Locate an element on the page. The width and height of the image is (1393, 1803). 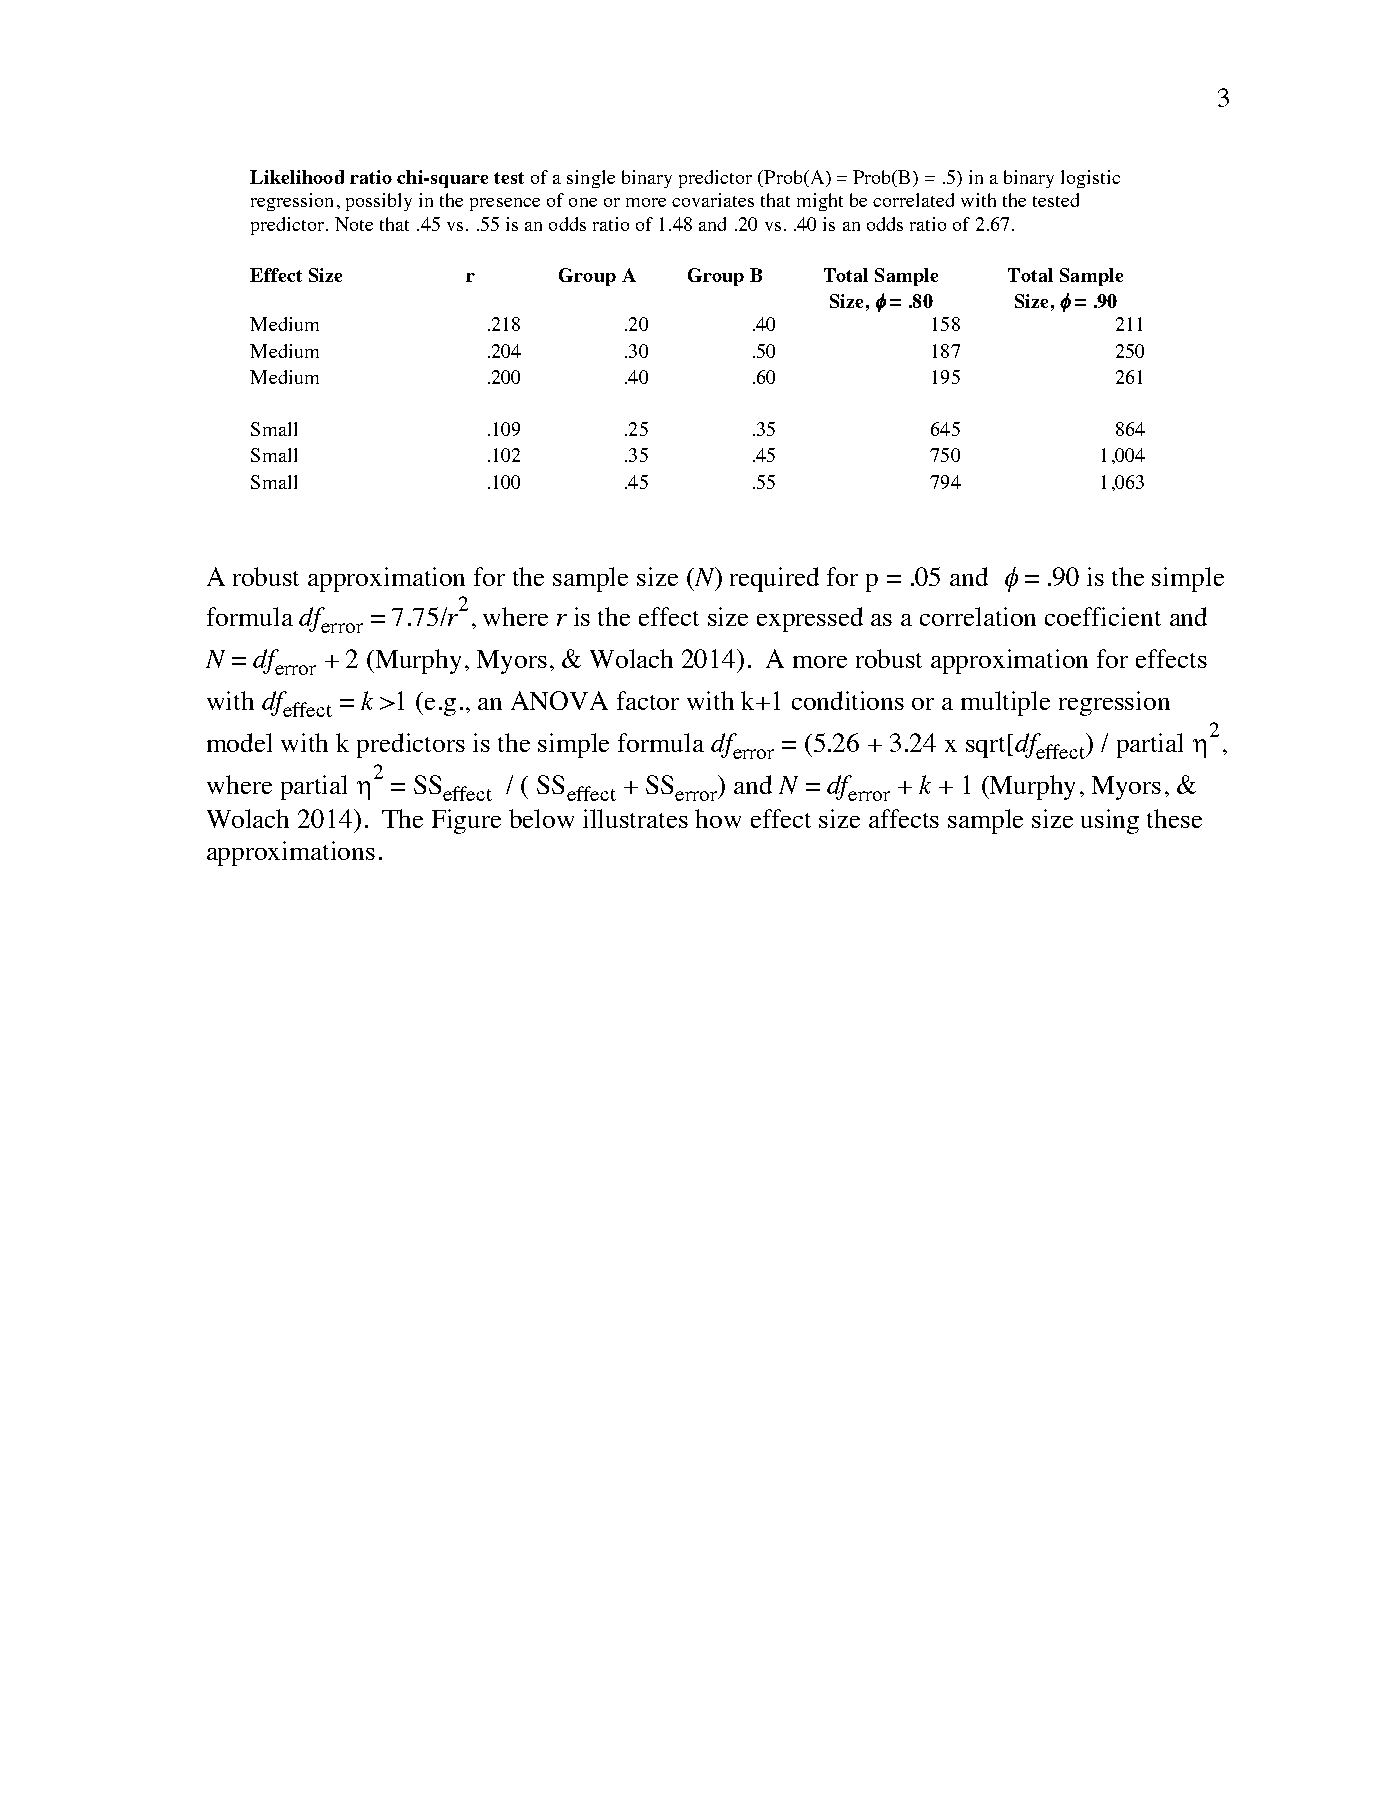
how is located at coordinates (718, 818).
